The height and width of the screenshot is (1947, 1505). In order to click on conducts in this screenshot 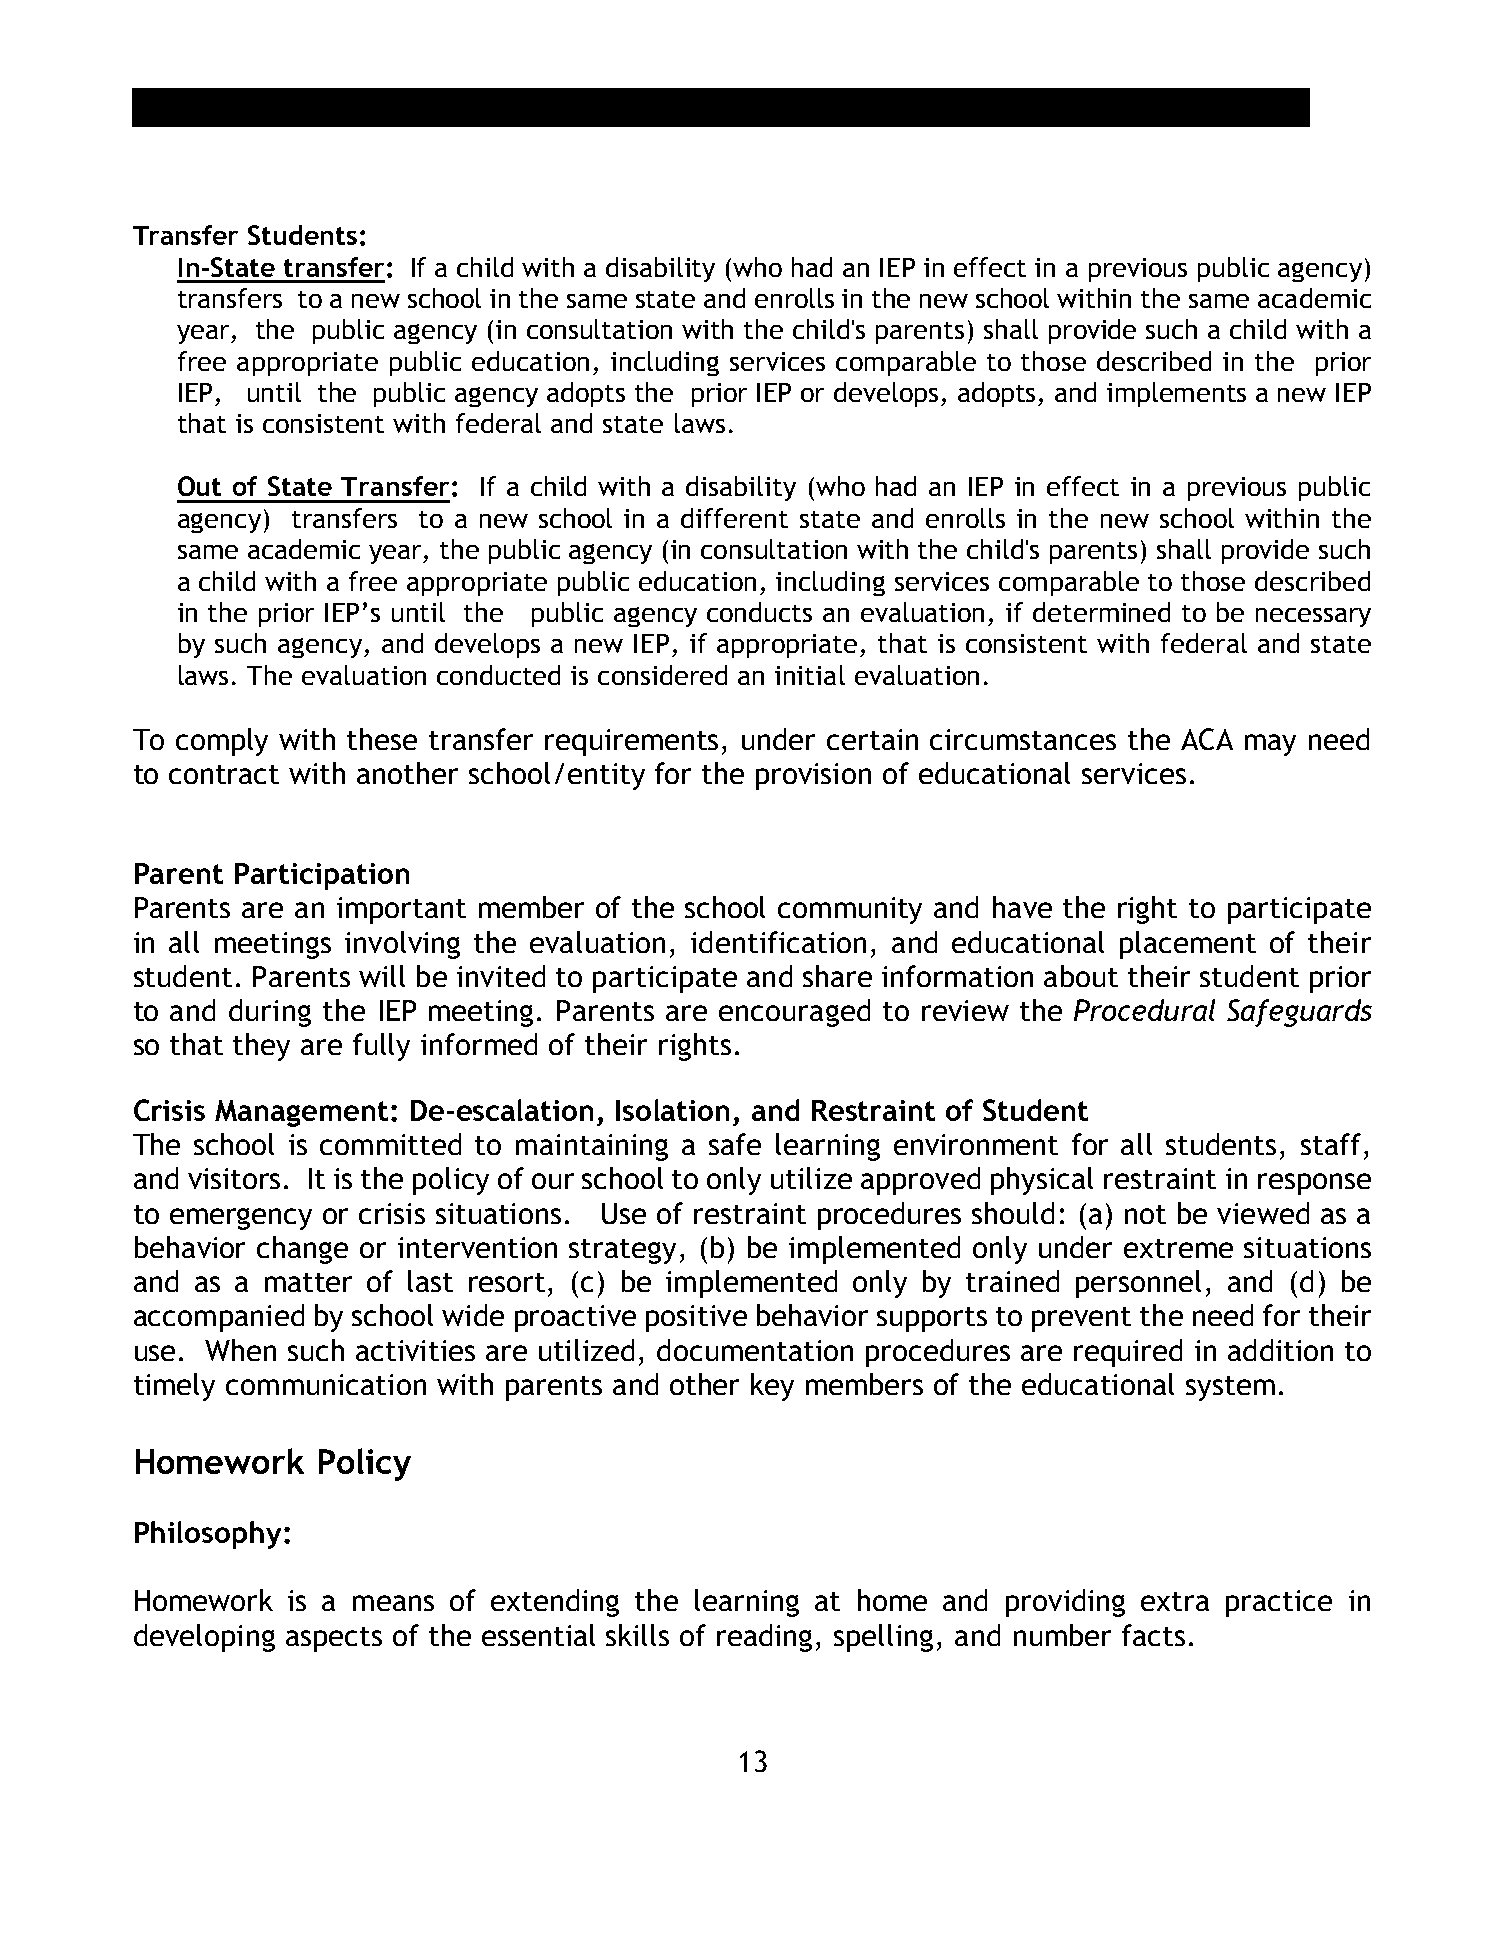, I will do `click(759, 612)`.
